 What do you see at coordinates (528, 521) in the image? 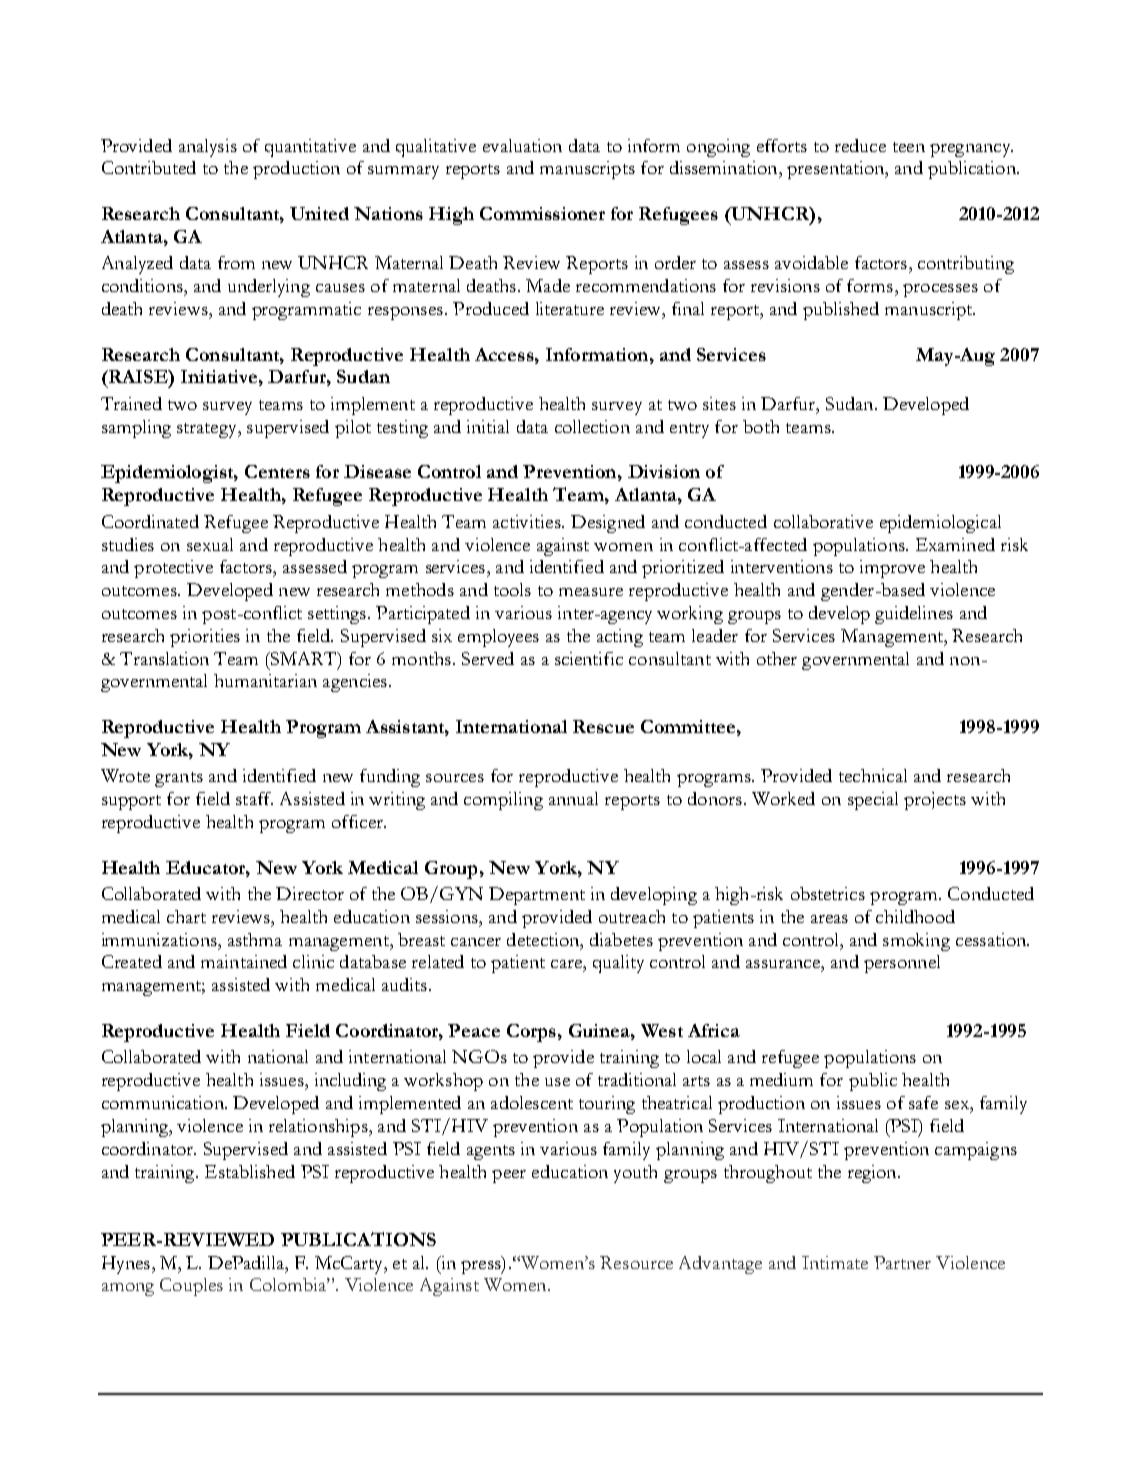
I see `activities` at bounding box center [528, 521].
